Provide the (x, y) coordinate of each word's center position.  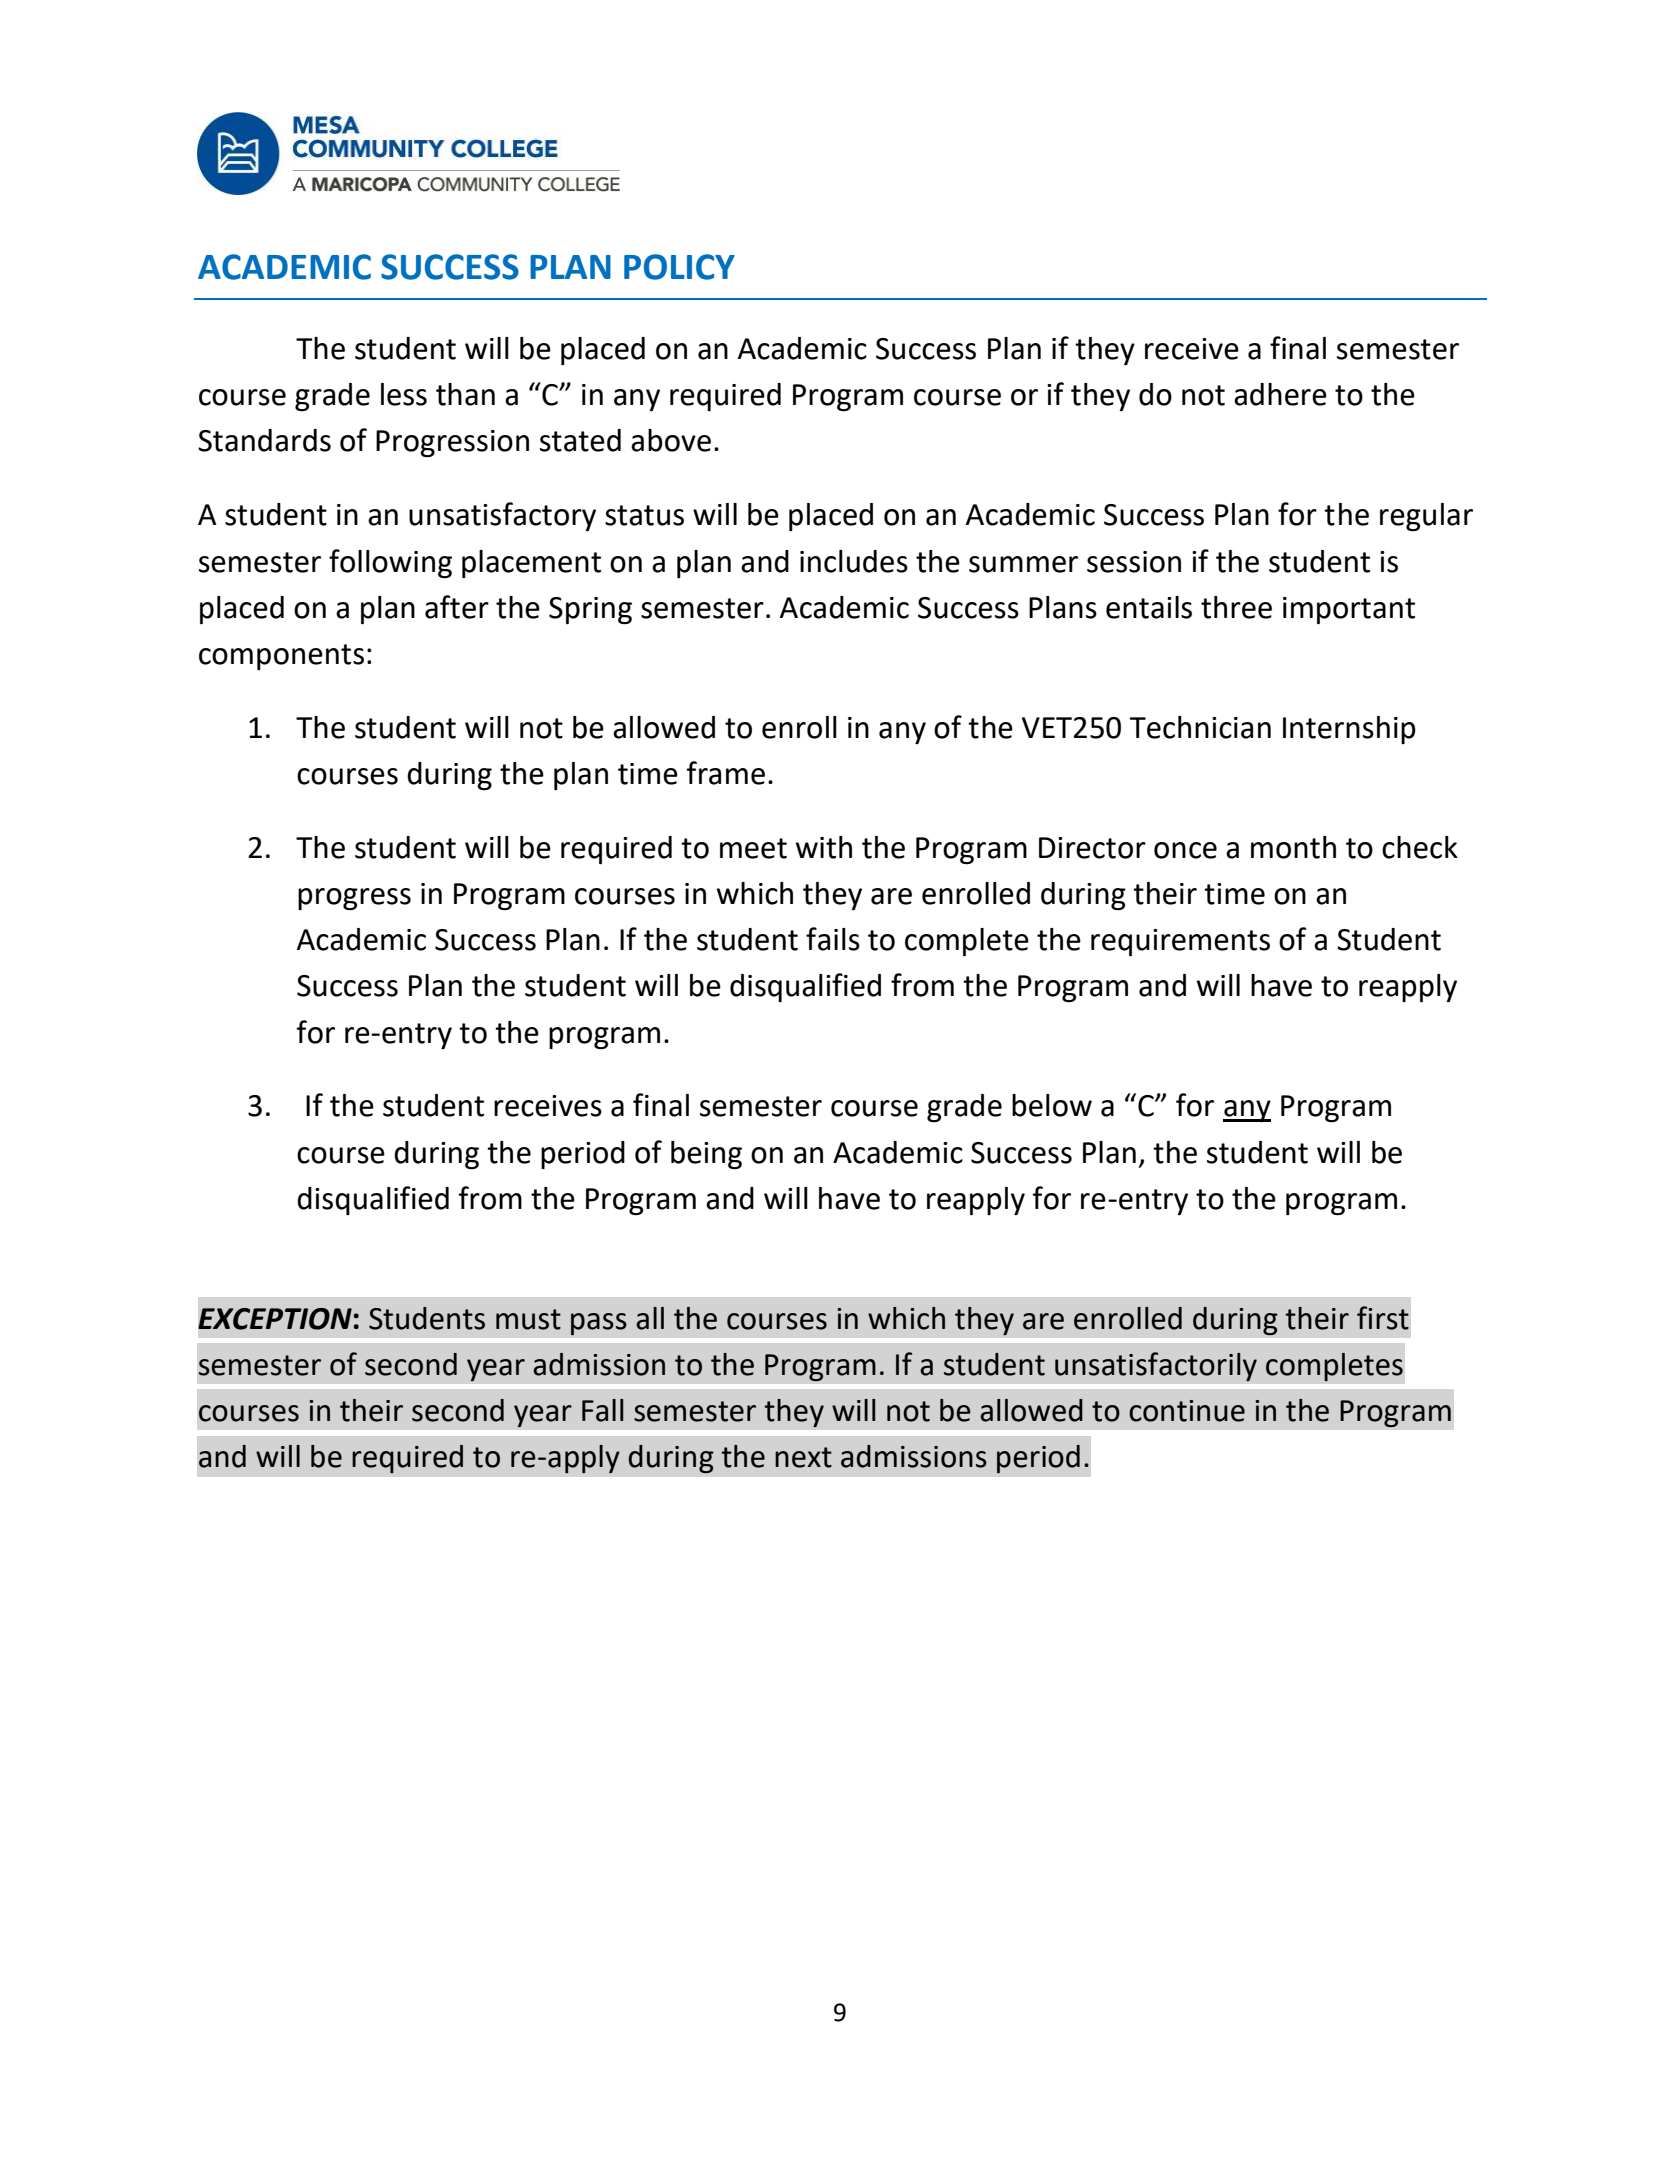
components (281, 657)
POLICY (679, 267)
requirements (1180, 942)
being (706, 1155)
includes (854, 561)
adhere (1280, 394)
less (404, 394)
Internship (1349, 730)
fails (833, 939)
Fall (602, 1410)
